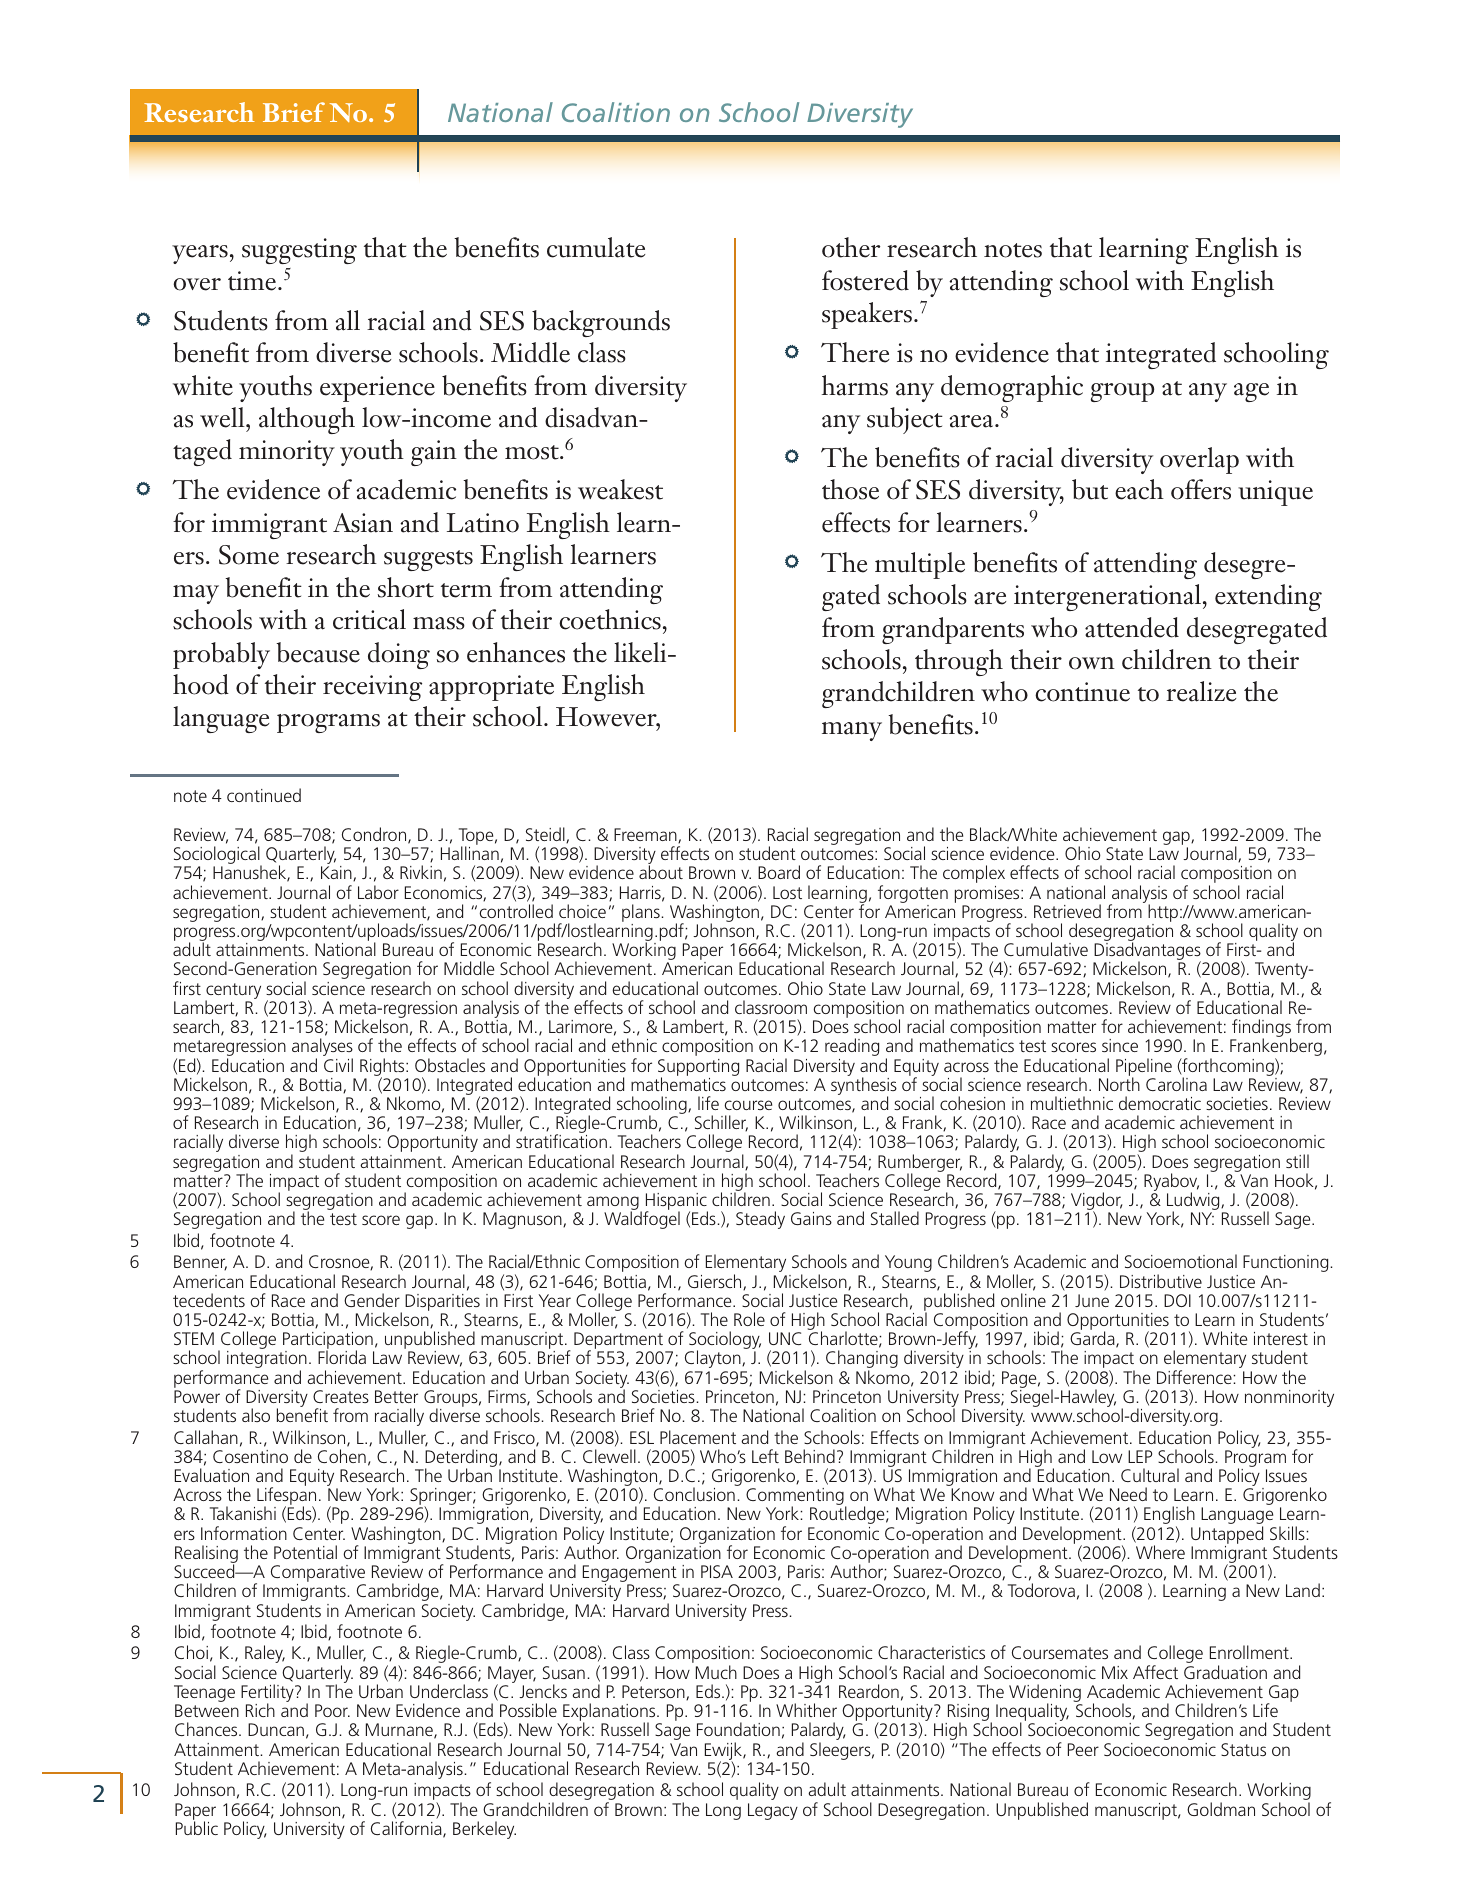 This page has height=1903, width=1470. I want to click on Difference, so click(1195, 1377).
